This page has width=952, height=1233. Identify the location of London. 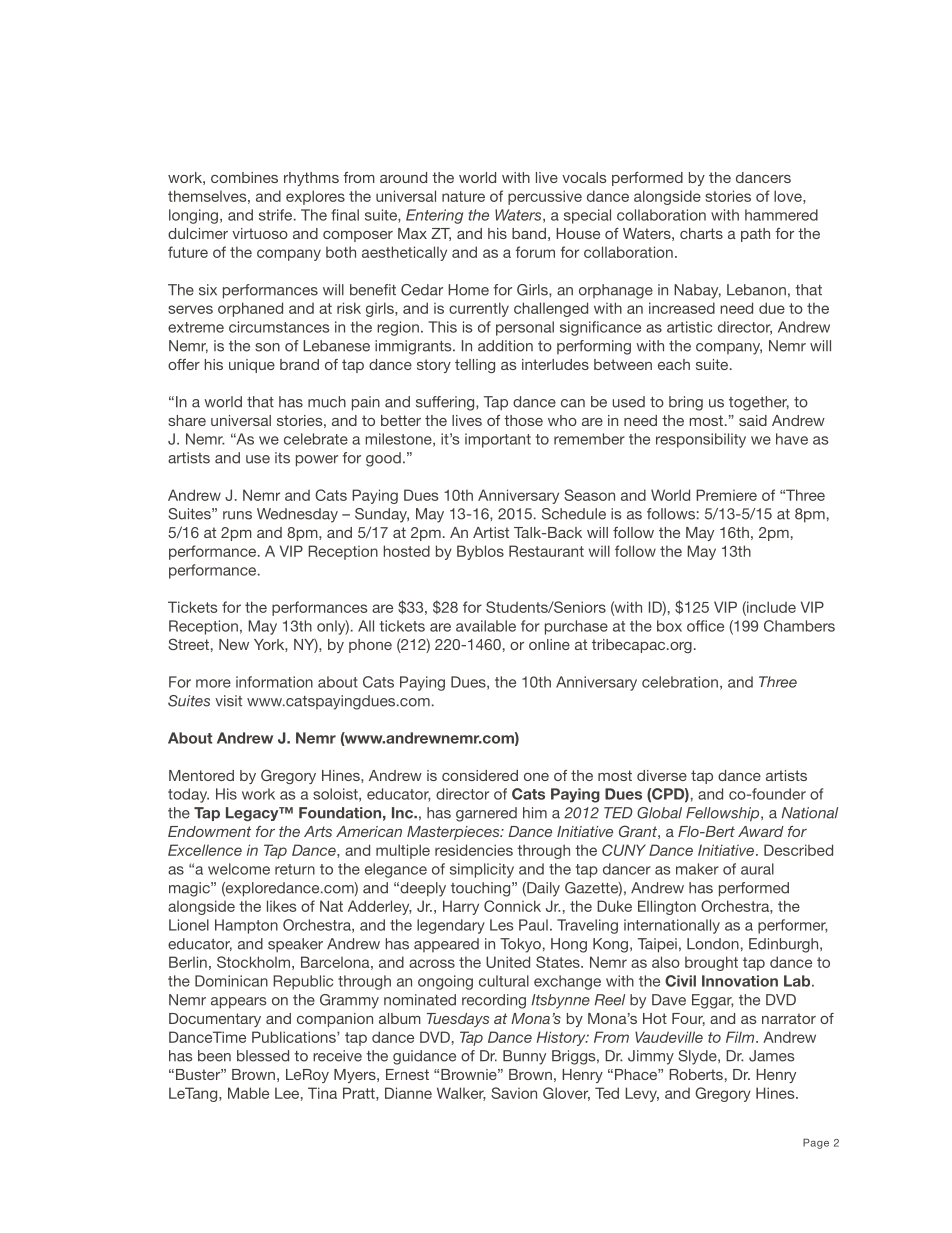
(713, 944).
